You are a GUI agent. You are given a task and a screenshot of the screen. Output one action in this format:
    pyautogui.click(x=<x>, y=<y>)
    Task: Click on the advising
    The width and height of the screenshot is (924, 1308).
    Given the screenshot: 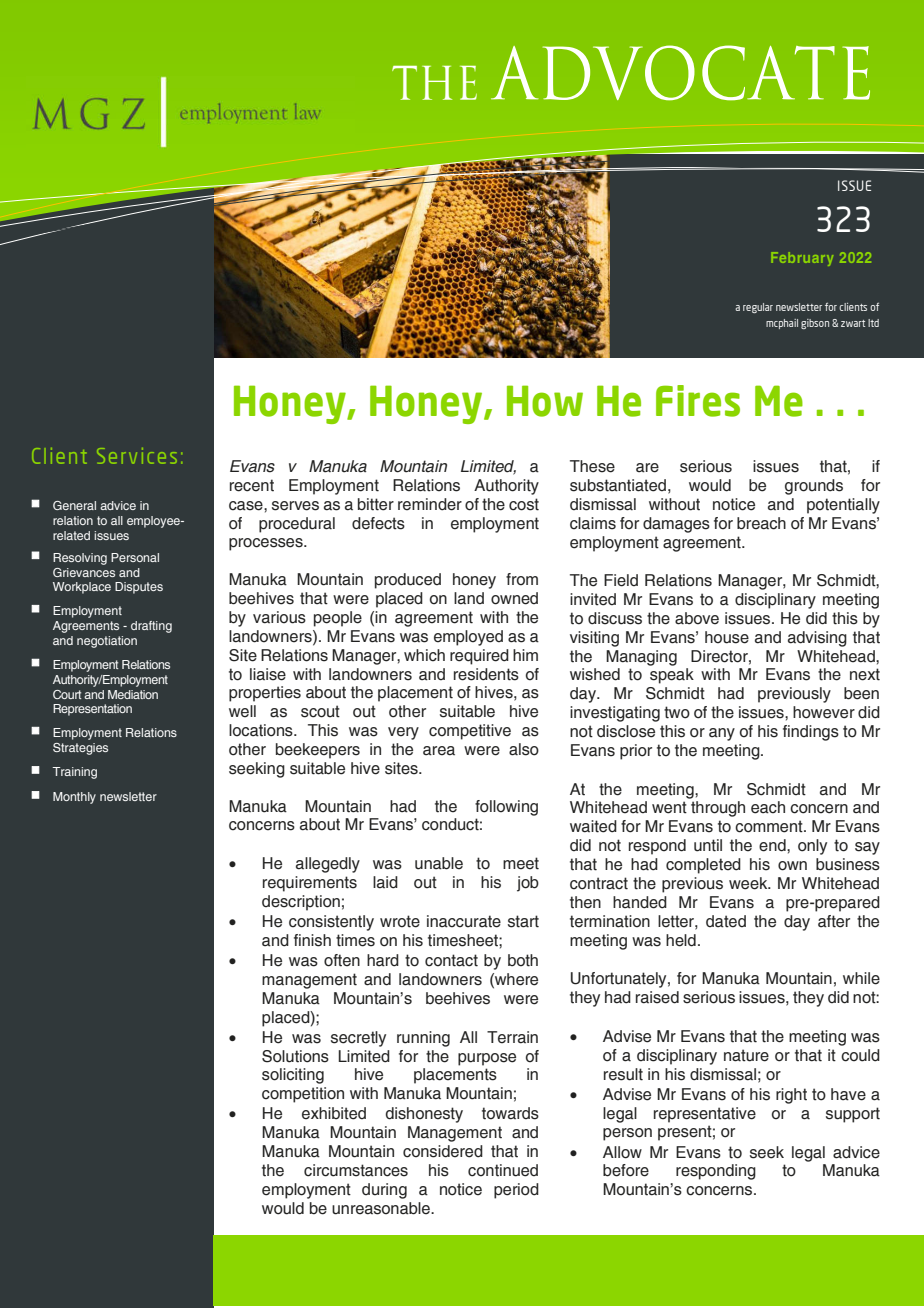 What is the action you would take?
    pyautogui.click(x=817, y=639)
